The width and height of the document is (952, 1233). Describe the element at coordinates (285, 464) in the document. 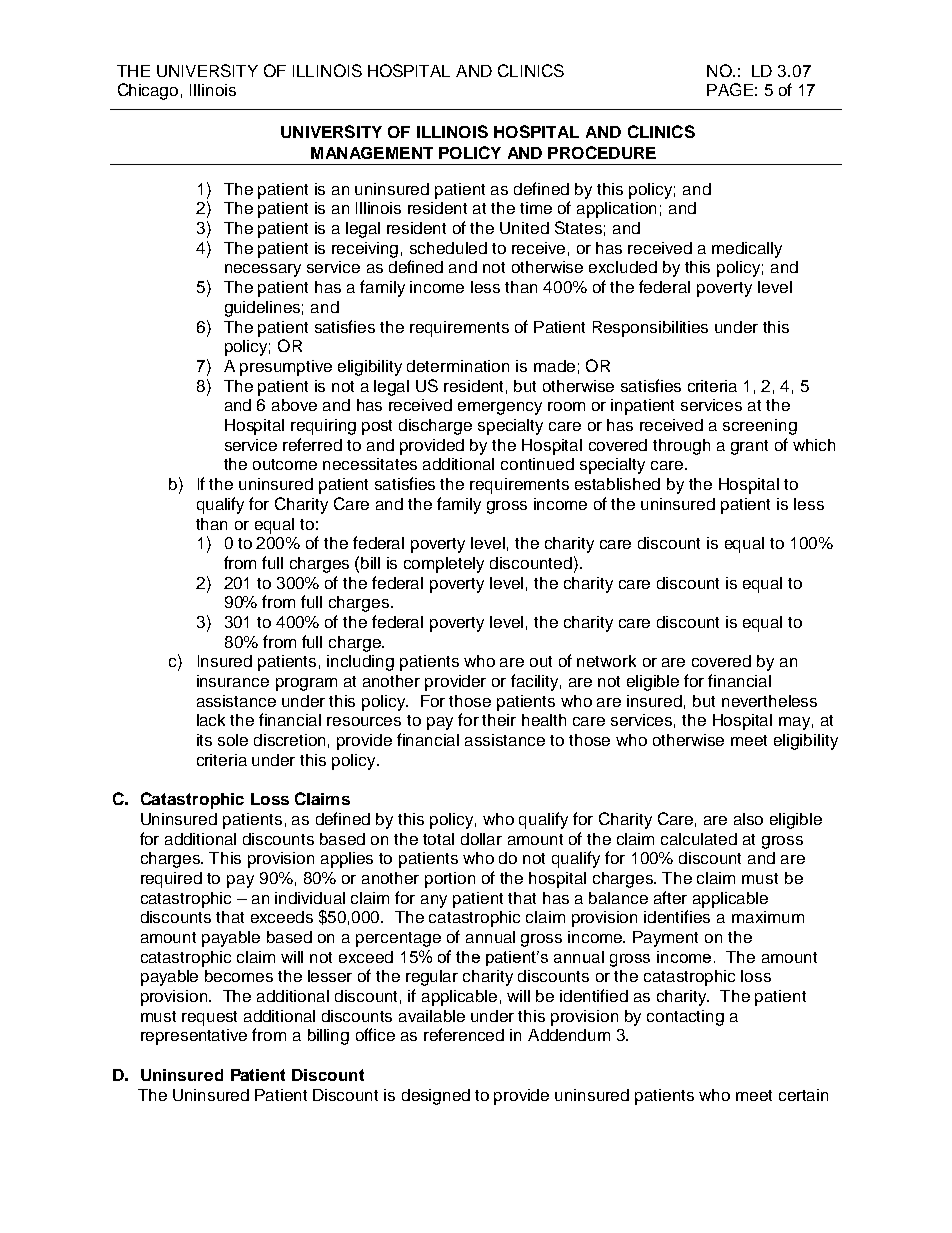

I see `outcome` at that location.
